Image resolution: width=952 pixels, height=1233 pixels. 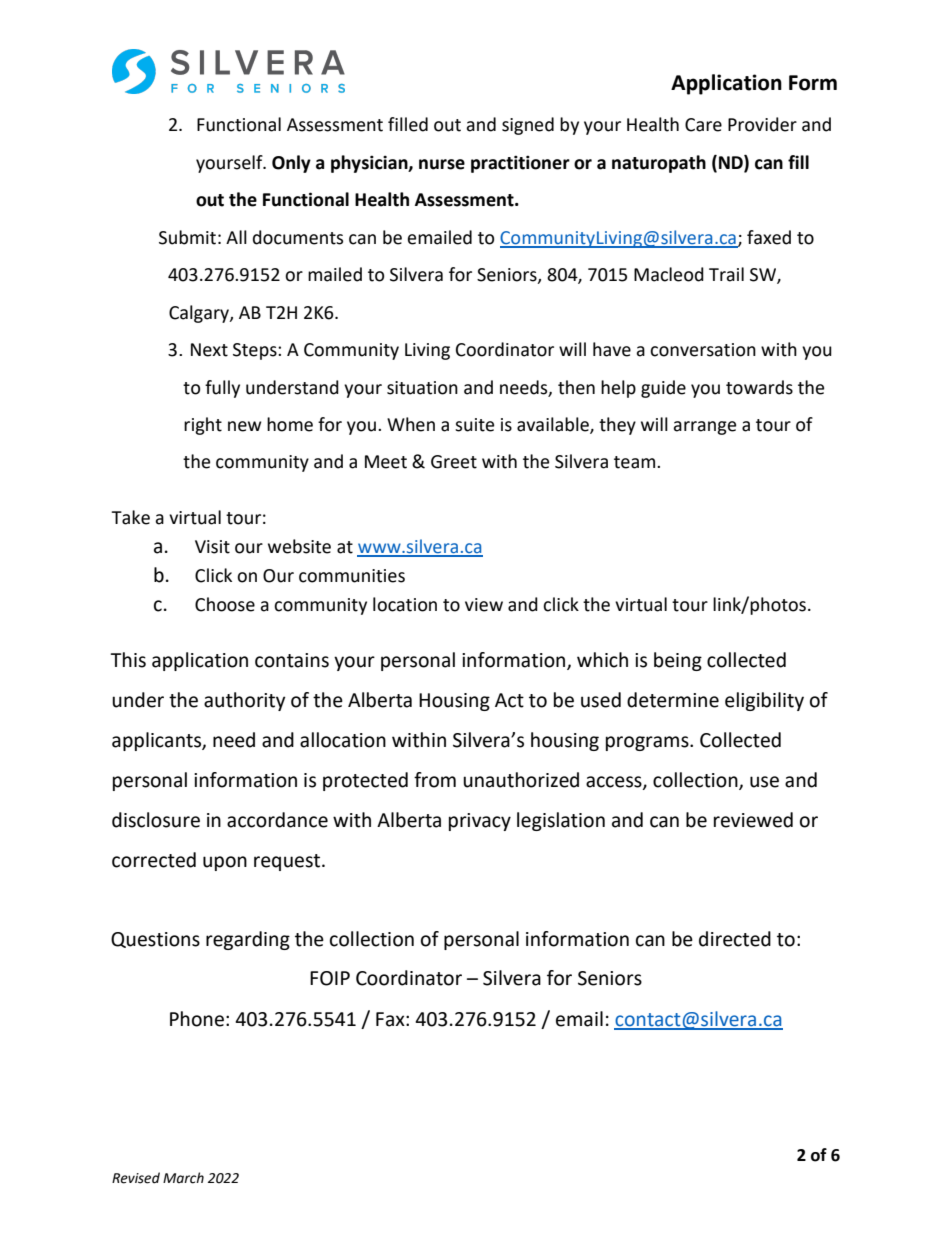 I want to click on being, so click(x=678, y=661).
